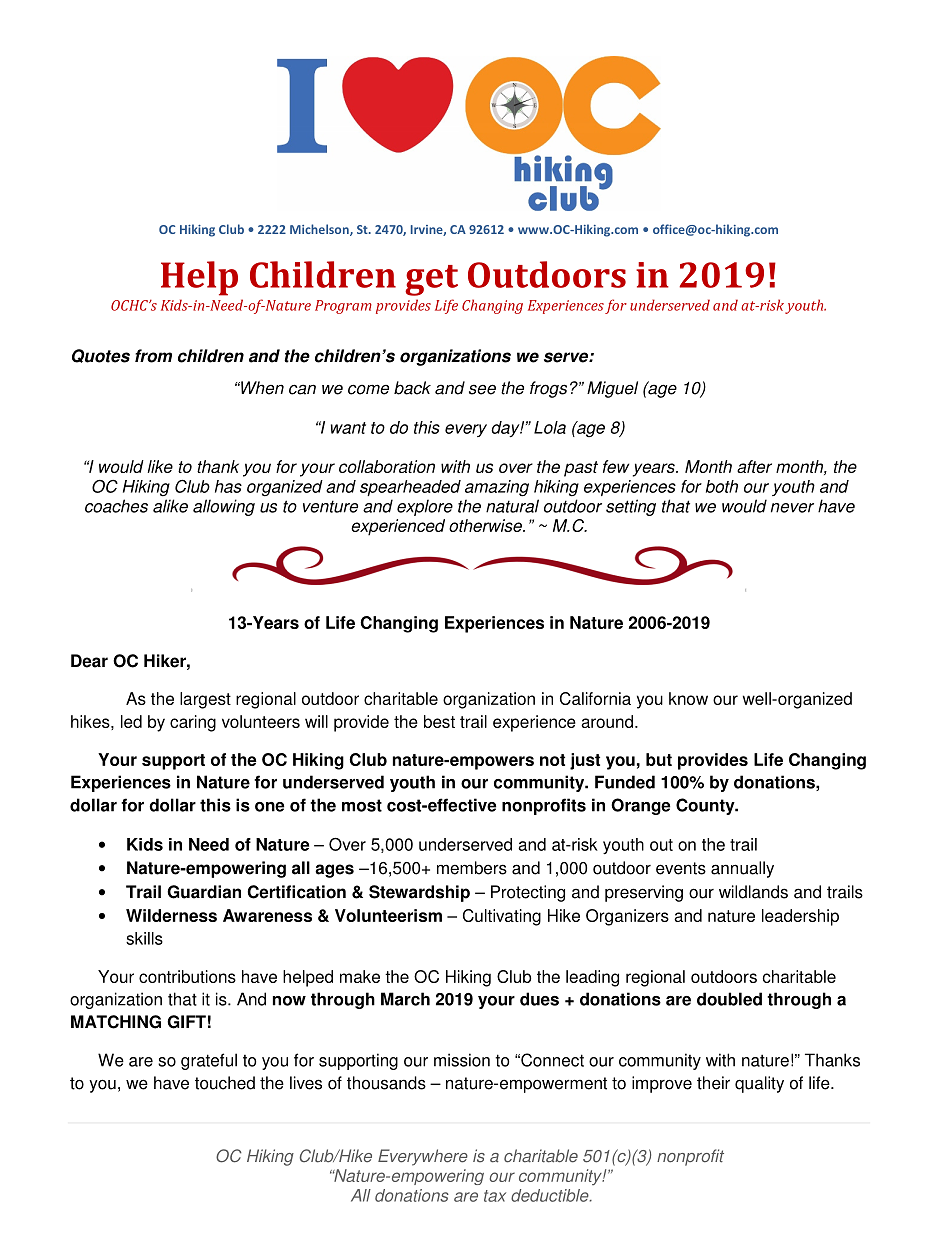 Image resolution: width=952 pixels, height=1233 pixels. What do you see at coordinates (722, 486) in the image?
I see `both` at bounding box center [722, 486].
